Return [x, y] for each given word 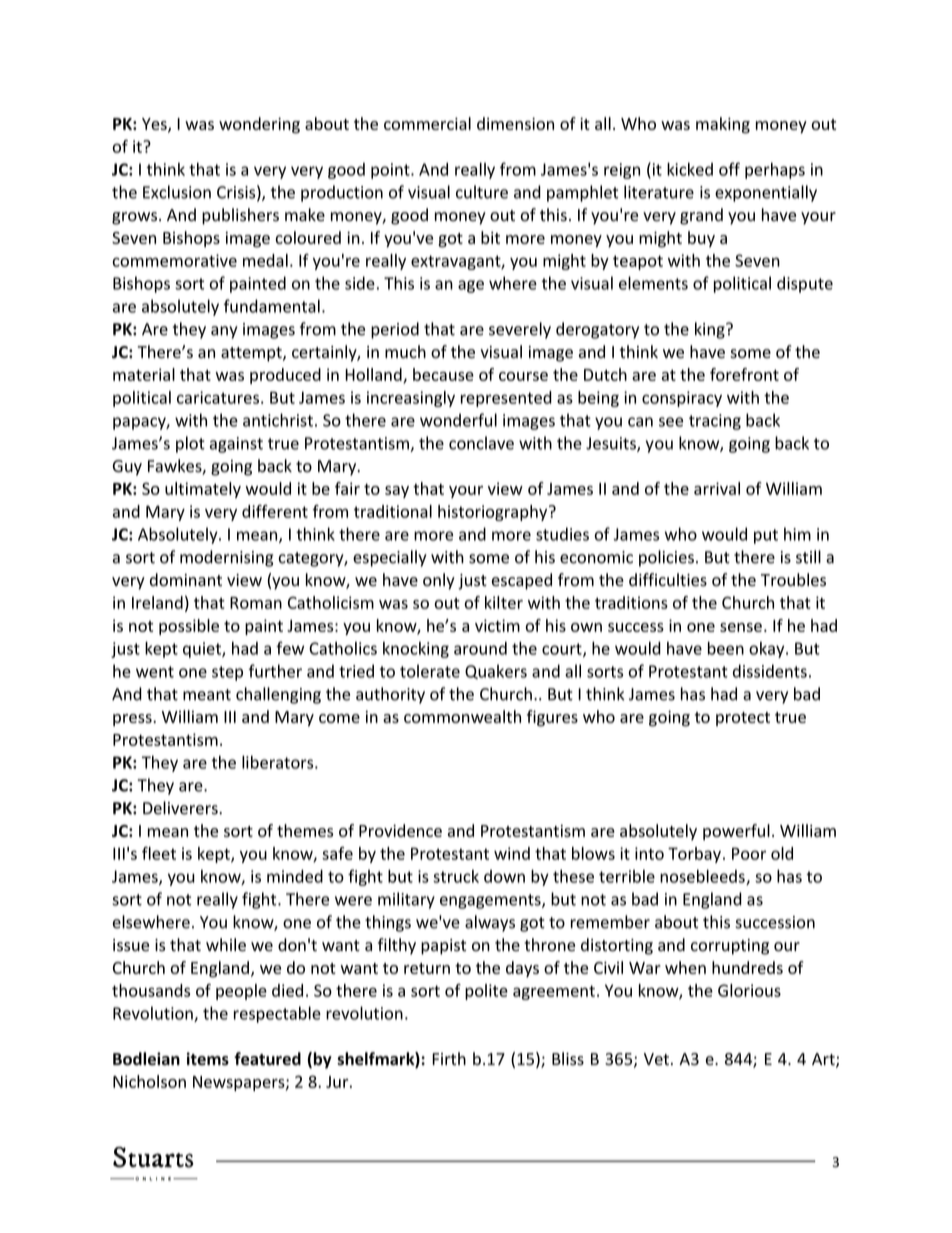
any [224, 332]
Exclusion [177, 192]
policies [666, 558]
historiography [494, 513]
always [490, 923]
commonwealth [462, 716]
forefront [744, 374]
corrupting [730, 947]
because [443, 374]
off [729, 169]
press [133, 720]
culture [482, 192]
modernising [226, 558]
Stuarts [153, 1157]
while [226, 945]
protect [743, 719]
